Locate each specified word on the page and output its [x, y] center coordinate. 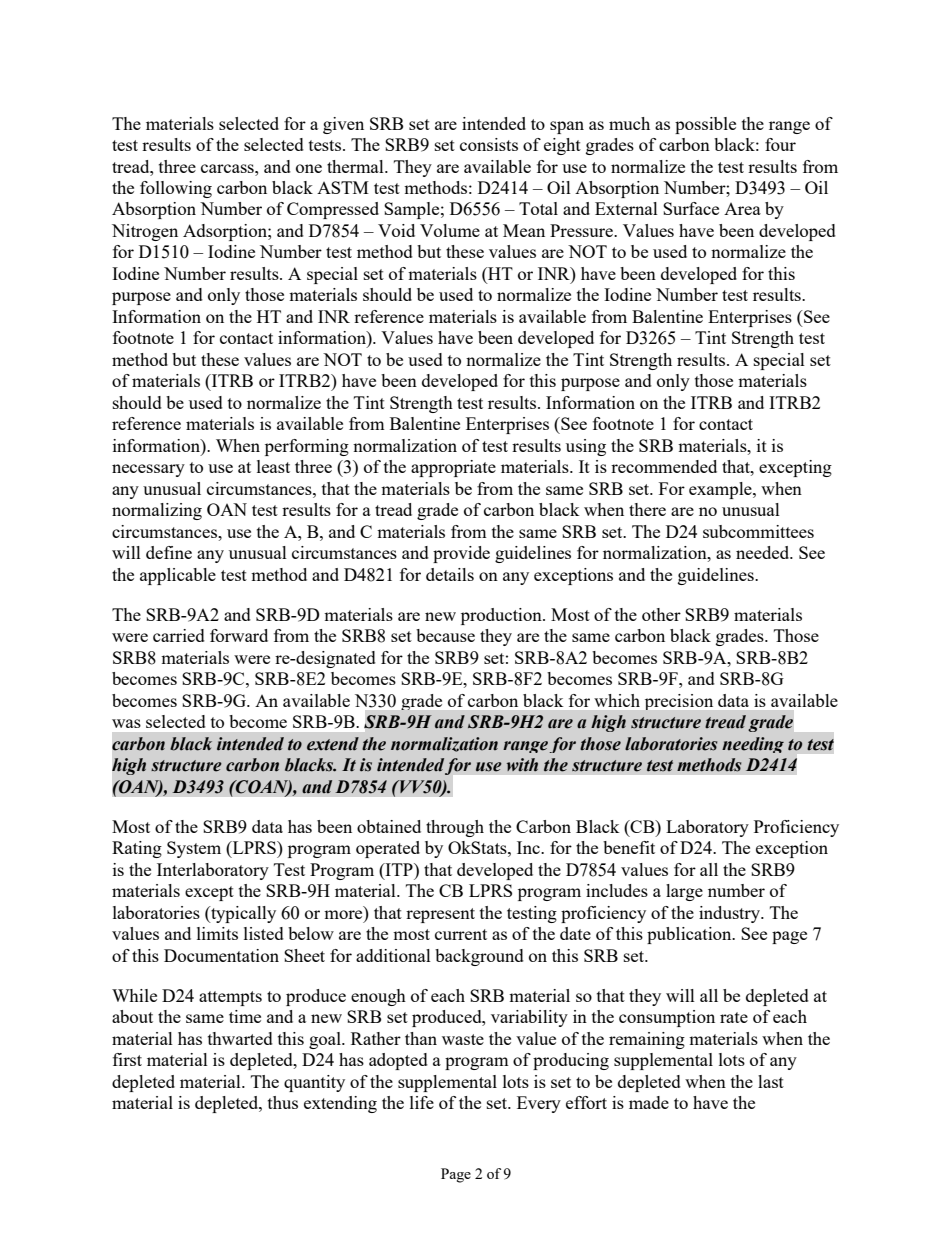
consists [489, 144]
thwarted [240, 1038]
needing [753, 745]
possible [705, 125]
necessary [148, 470]
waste [463, 1039]
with [522, 765]
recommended [664, 466]
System [194, 849]
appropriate [453, 468]
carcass [228, 168]
